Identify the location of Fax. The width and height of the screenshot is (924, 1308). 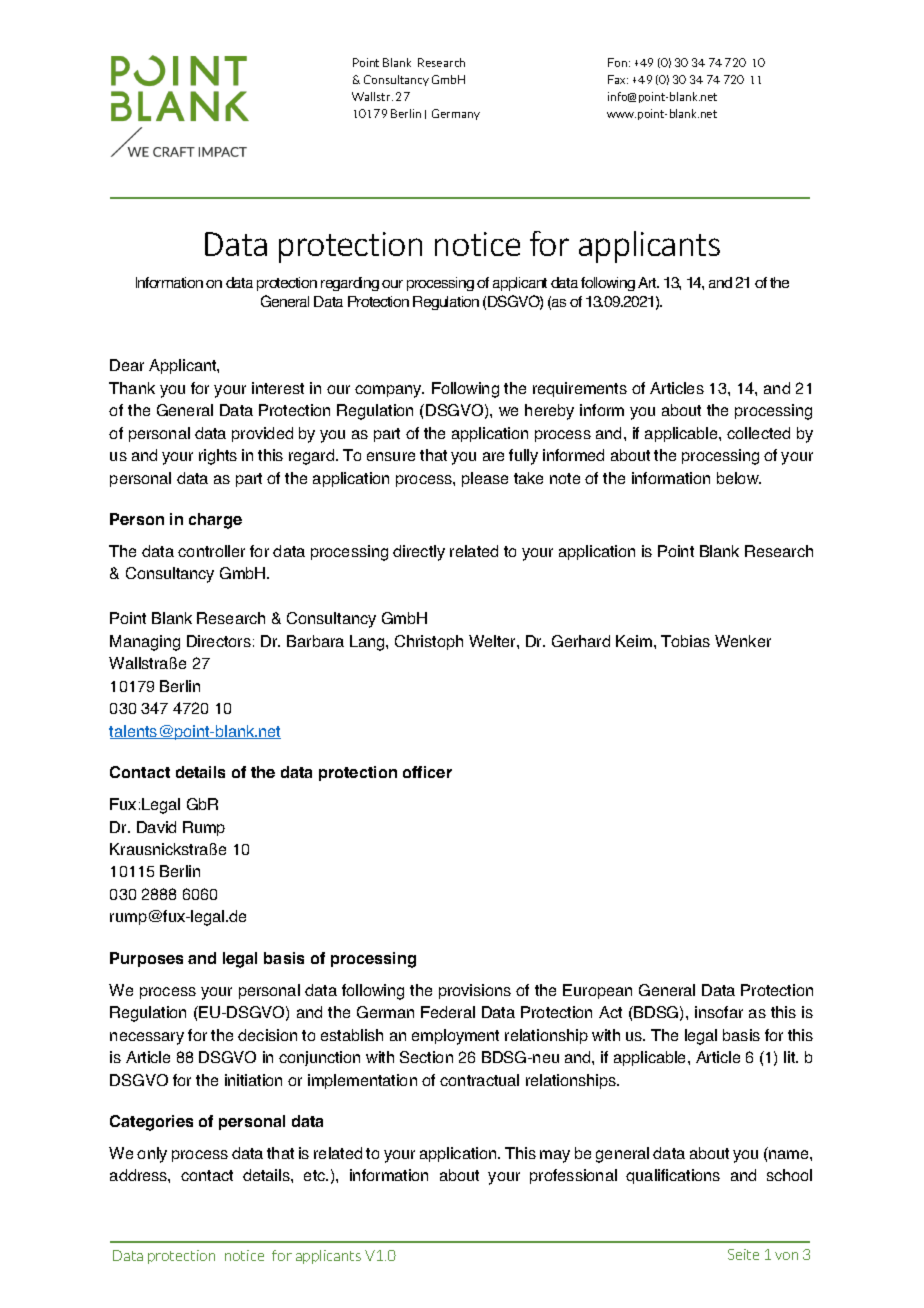
(618, 79).
